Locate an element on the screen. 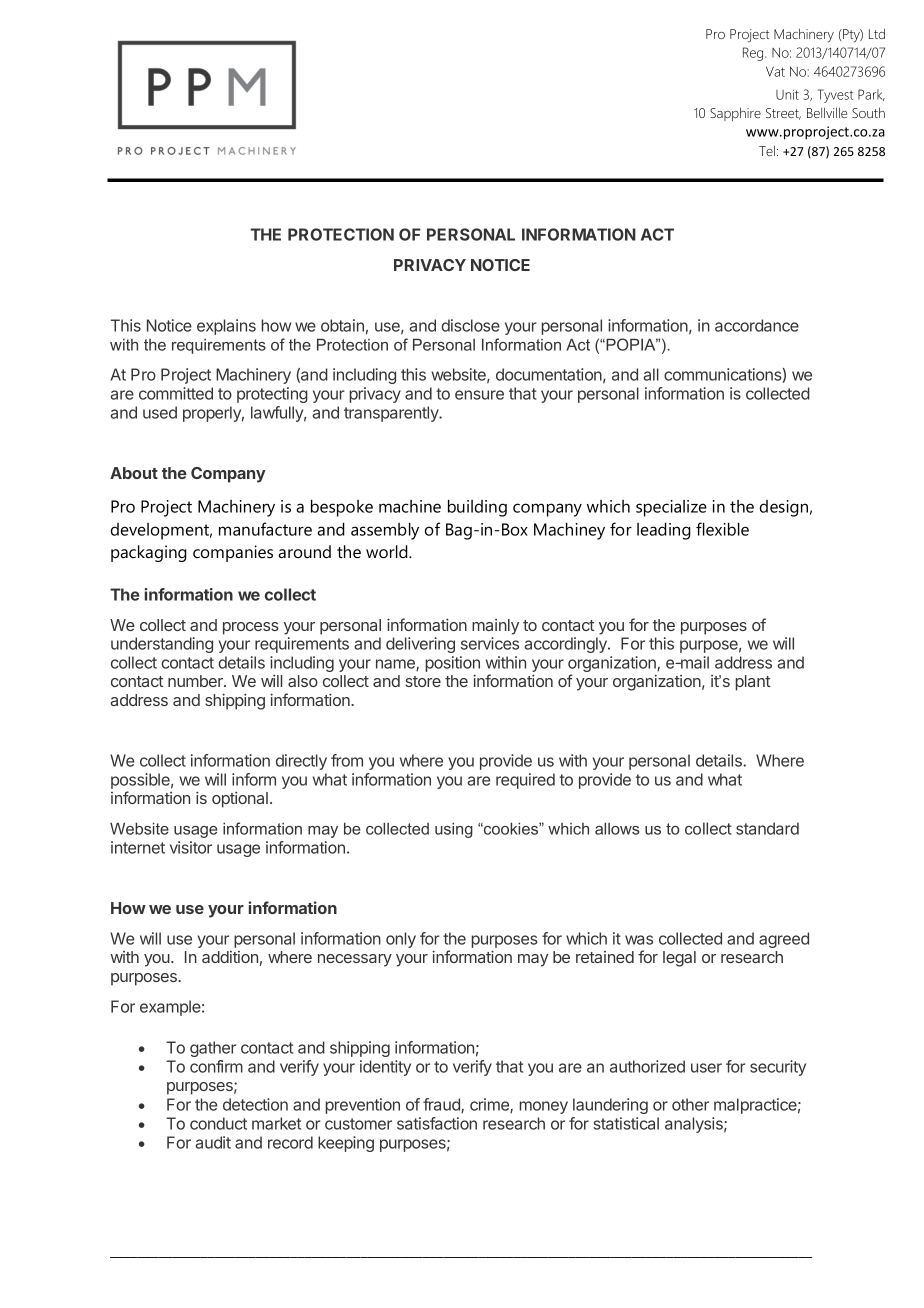 The image size is (924, 1308). conduct is located at coordinates (218, 1123).
